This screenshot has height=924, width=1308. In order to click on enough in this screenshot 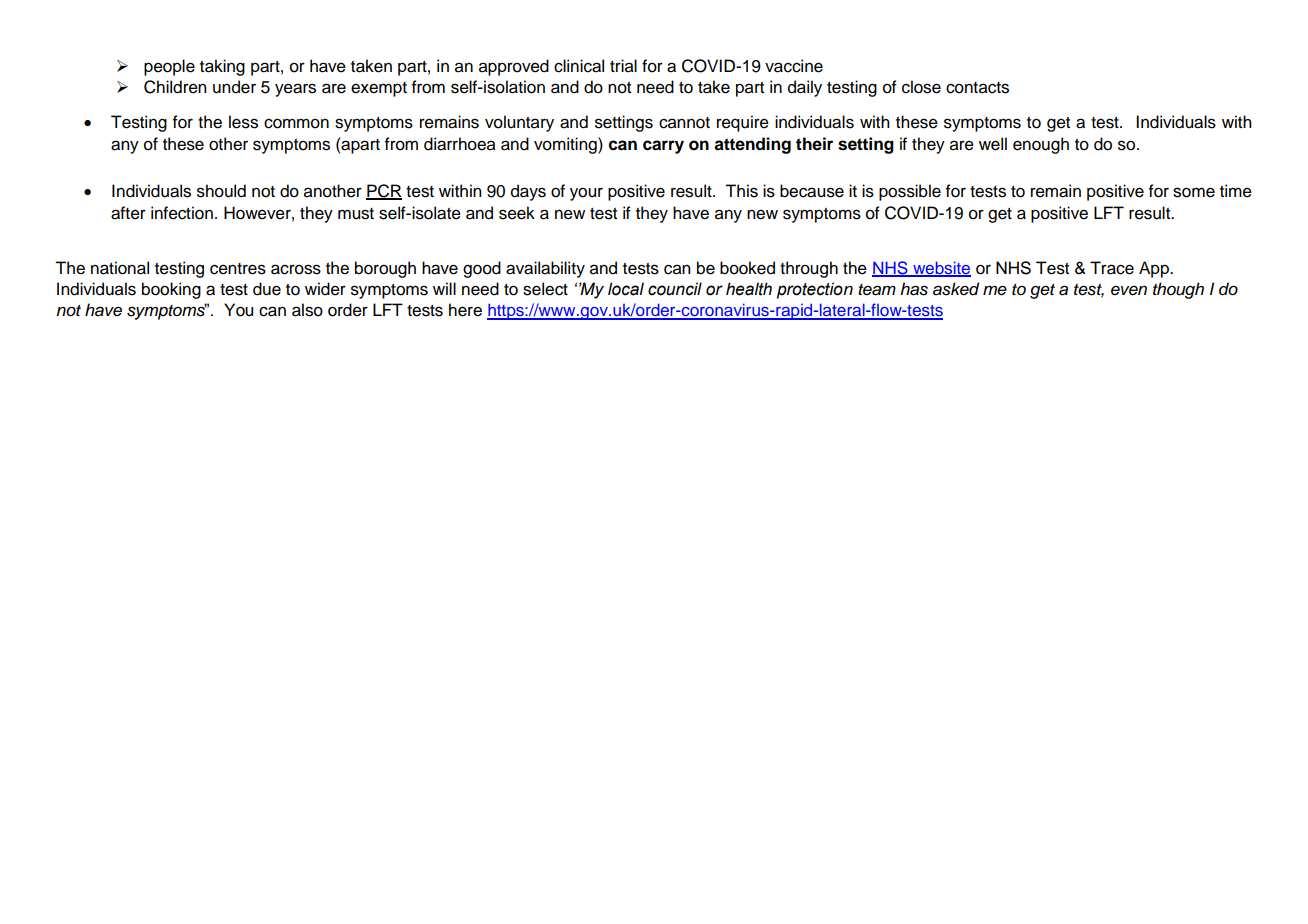, I will do `click(1041, 145)`.
